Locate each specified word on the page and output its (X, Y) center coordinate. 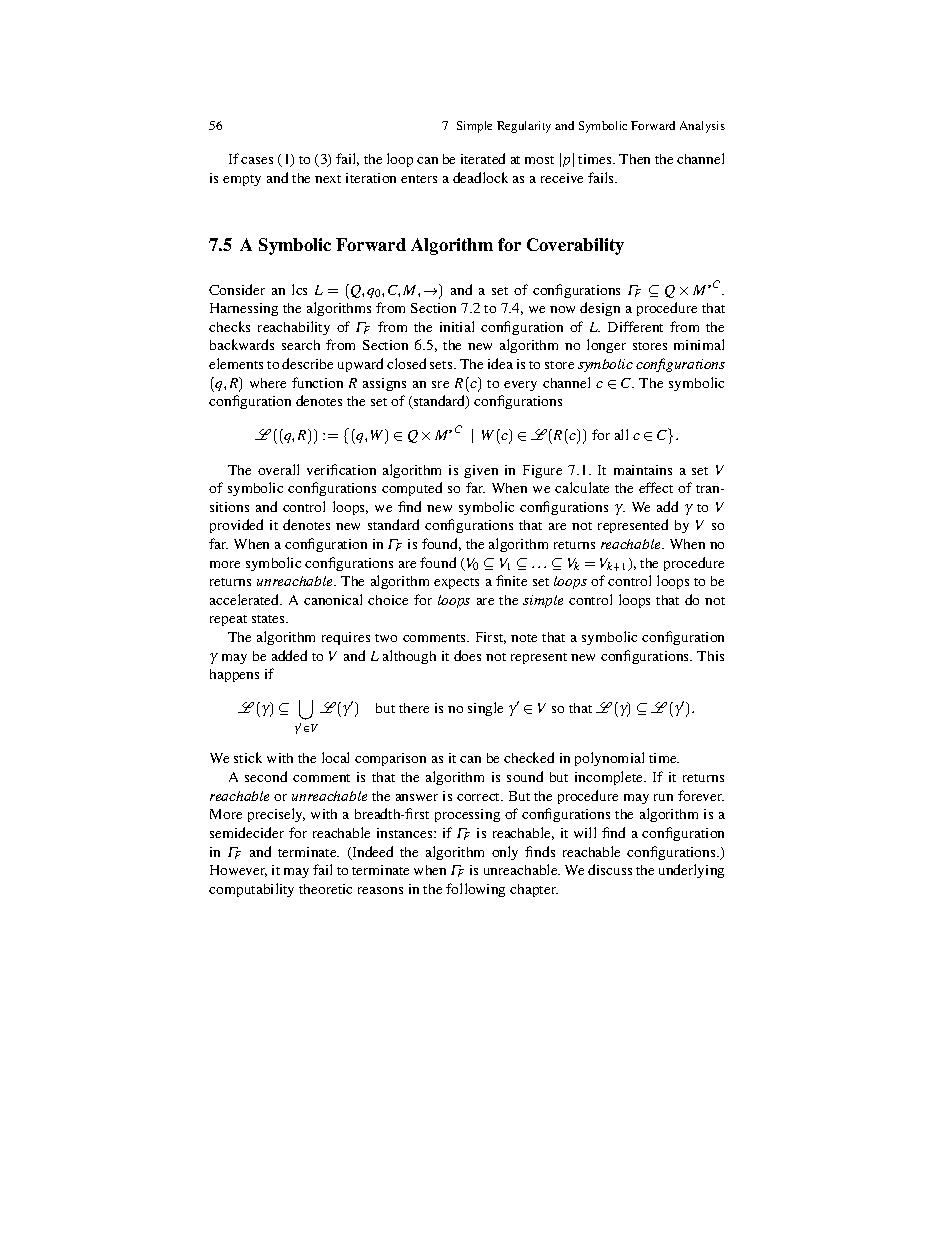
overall (278, 469)
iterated (483, 158)
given (481, 471)
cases (257, 160)
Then (634, 159)
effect (656, 487)
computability (251, 890)
